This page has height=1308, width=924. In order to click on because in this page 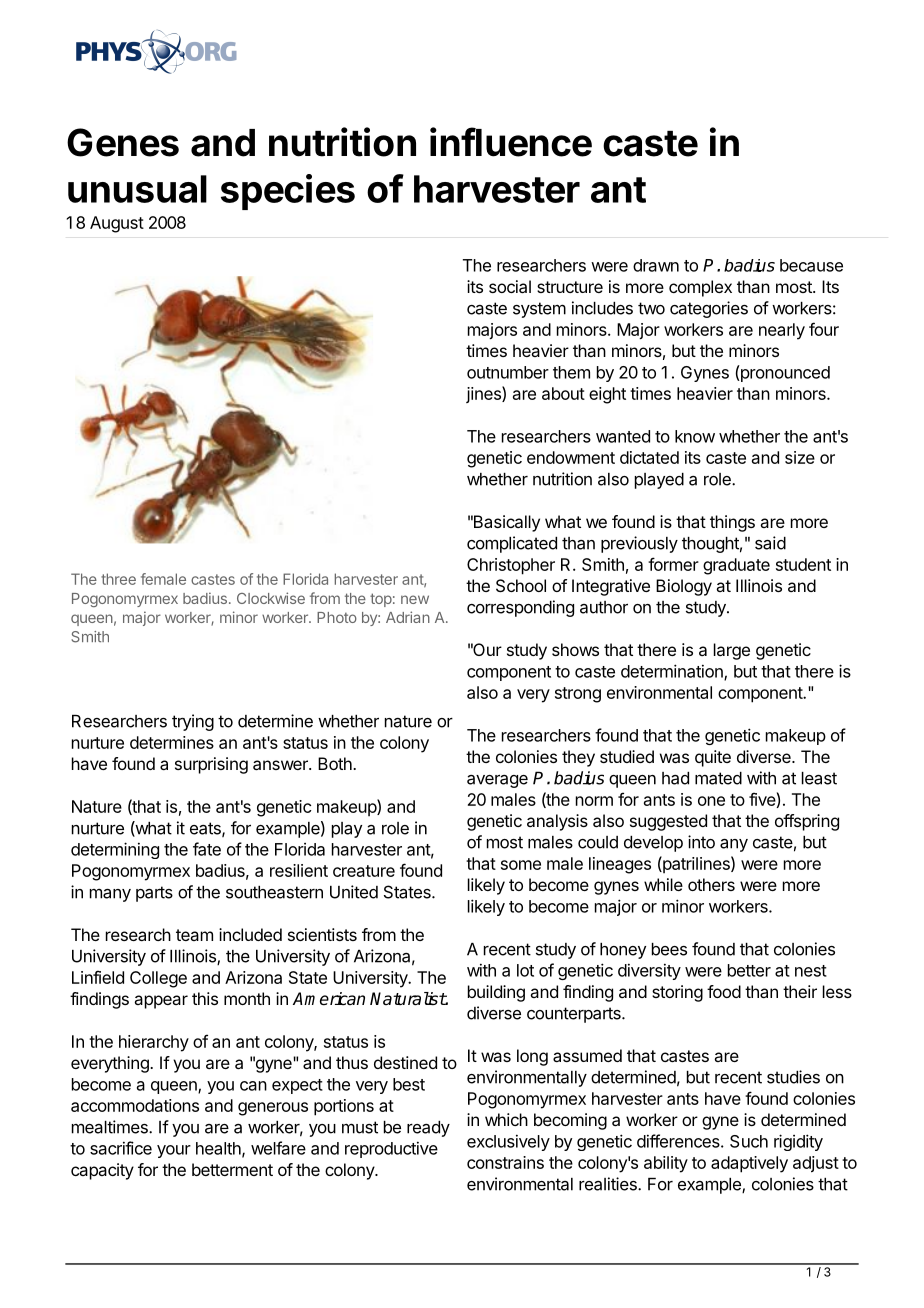, I will do `click(811, 265)`.
